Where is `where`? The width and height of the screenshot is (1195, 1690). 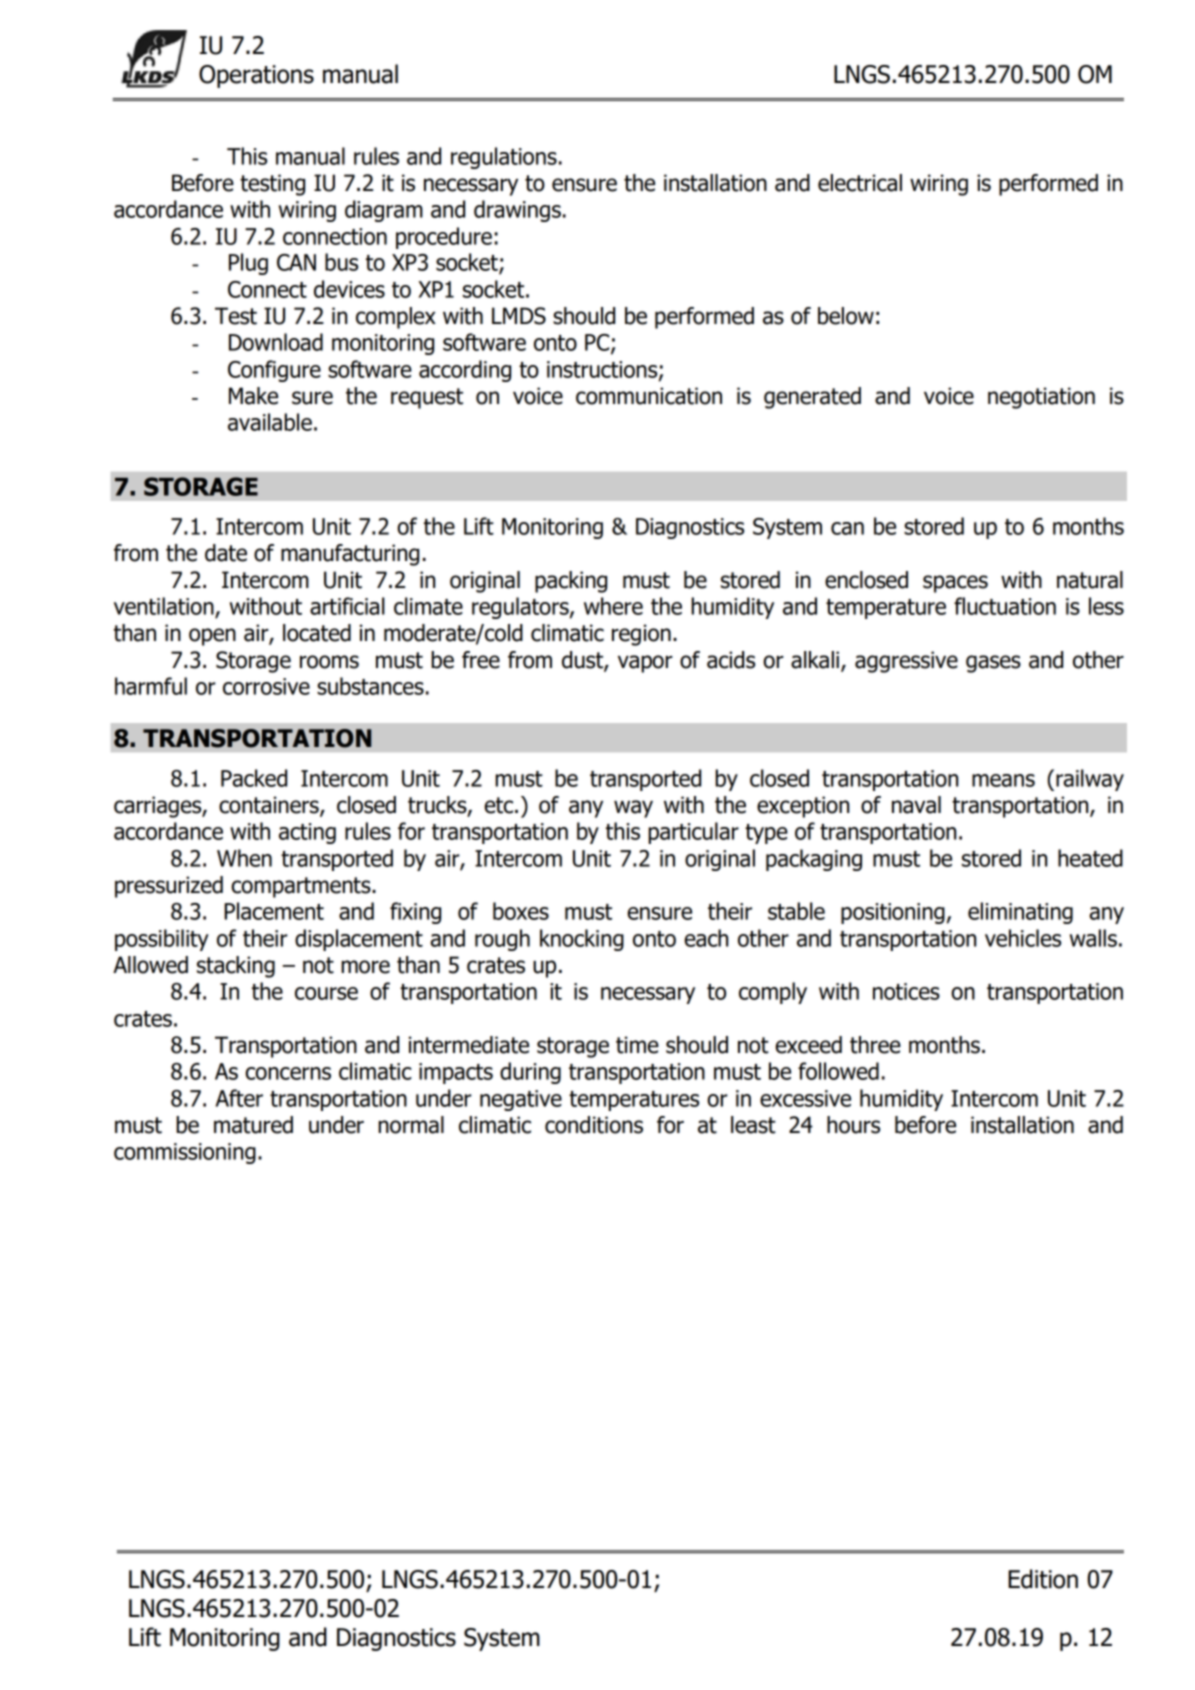 where is located at coordinates (613, 606).
